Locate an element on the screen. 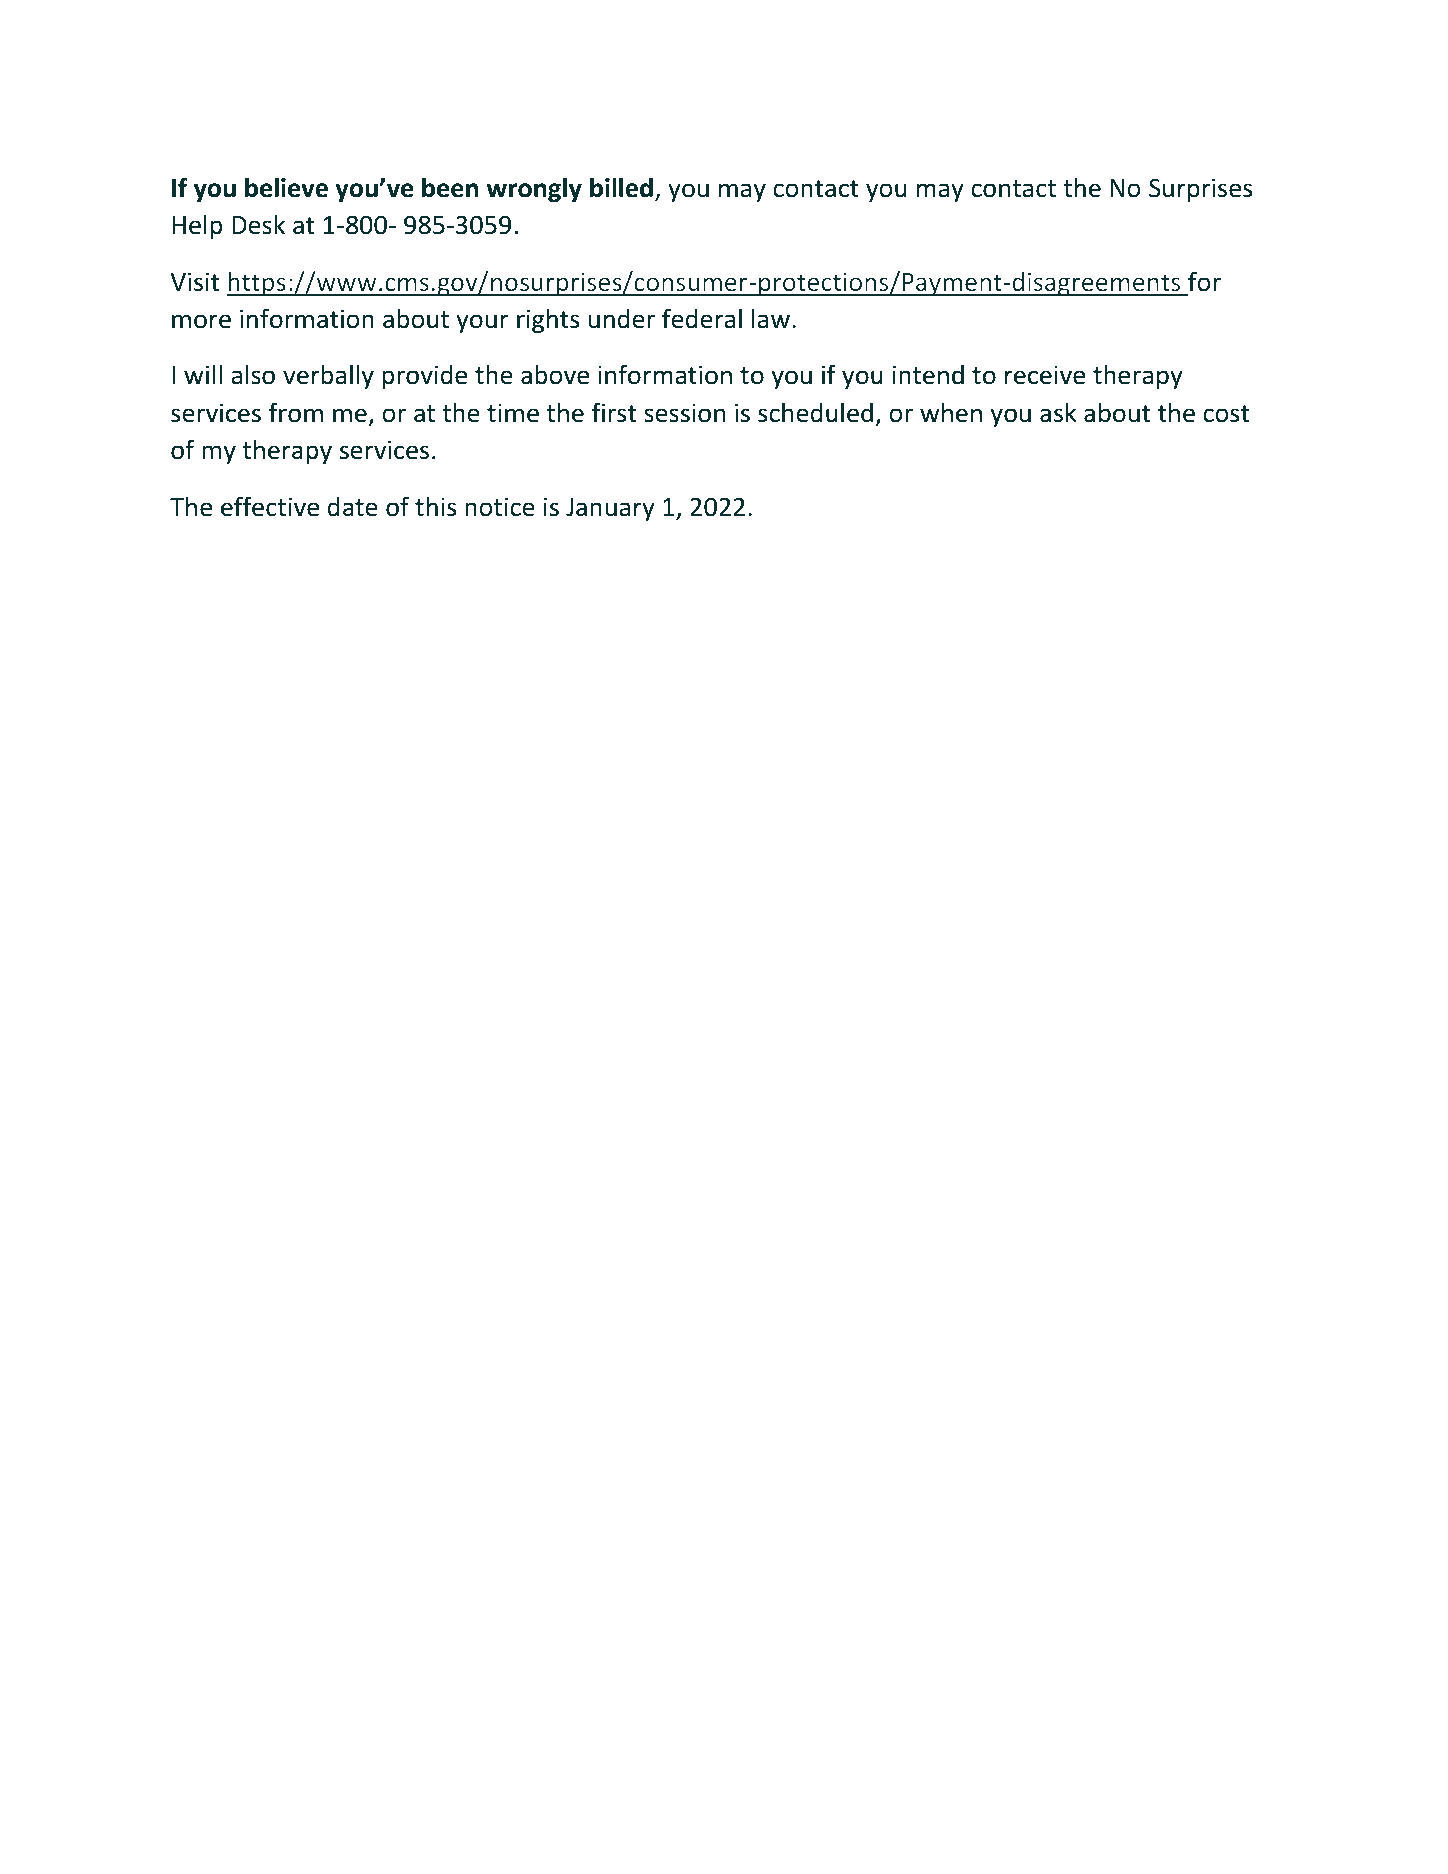 This screenshot has width=1448, height=1874. January is located at coordinates (610, 509).
